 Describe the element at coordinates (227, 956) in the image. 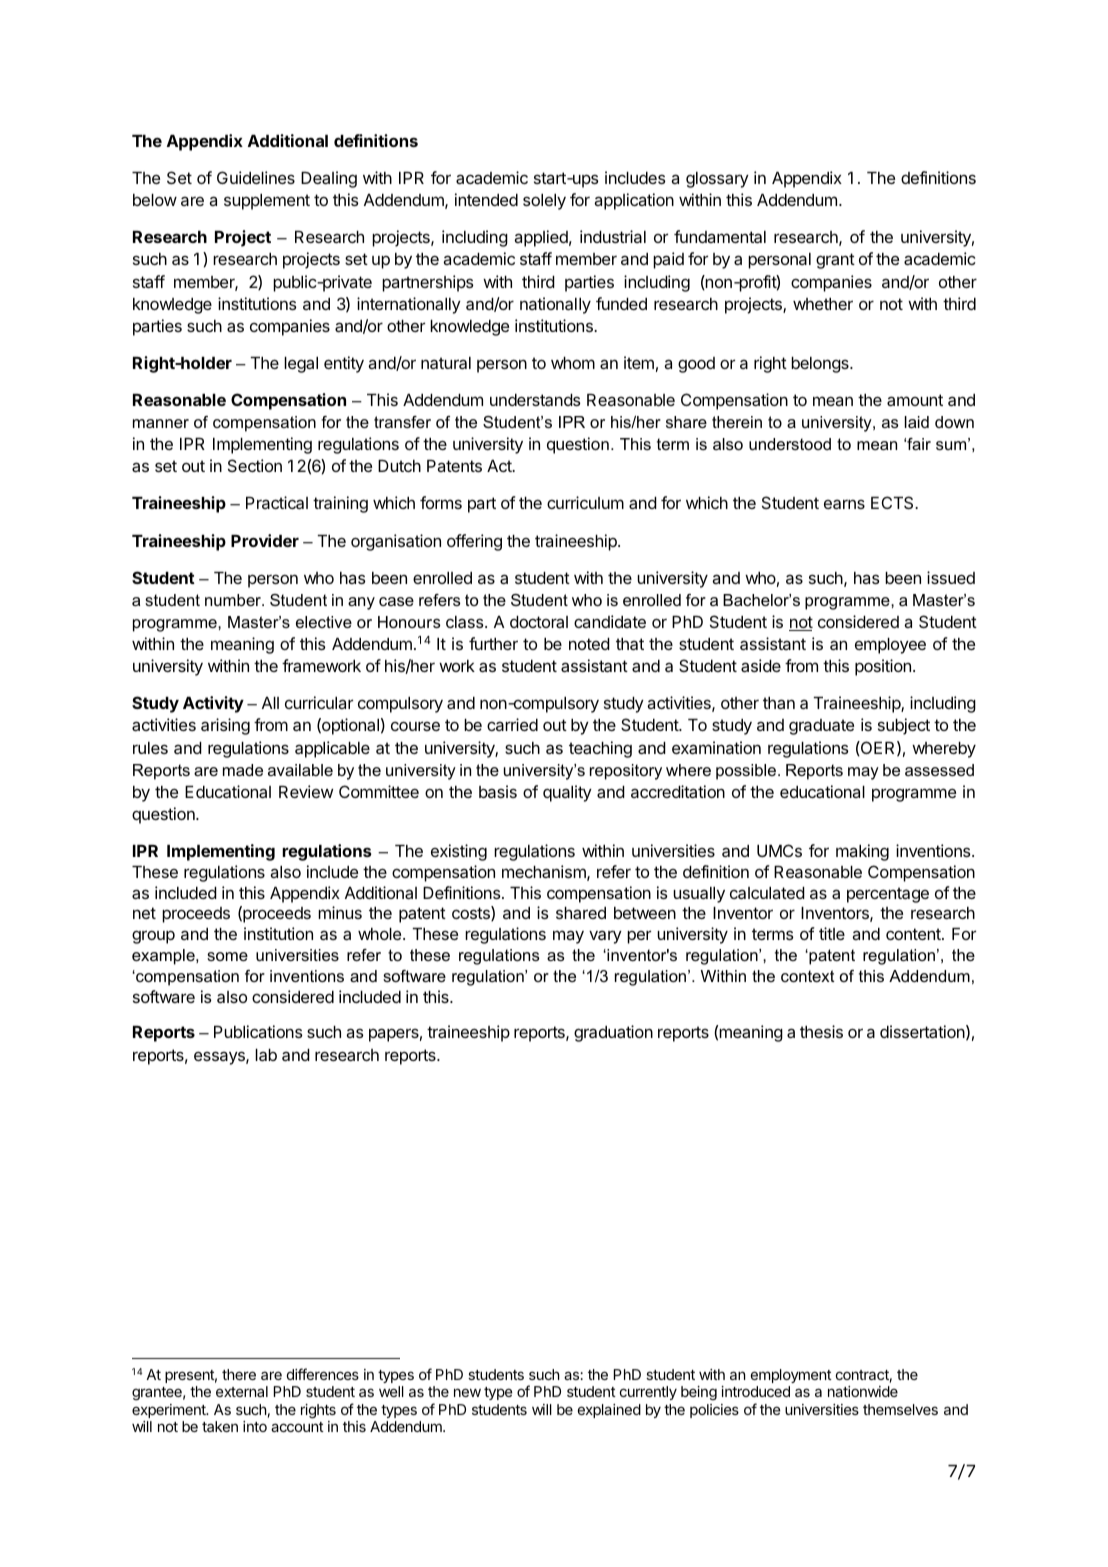

I see `some` at that location.
